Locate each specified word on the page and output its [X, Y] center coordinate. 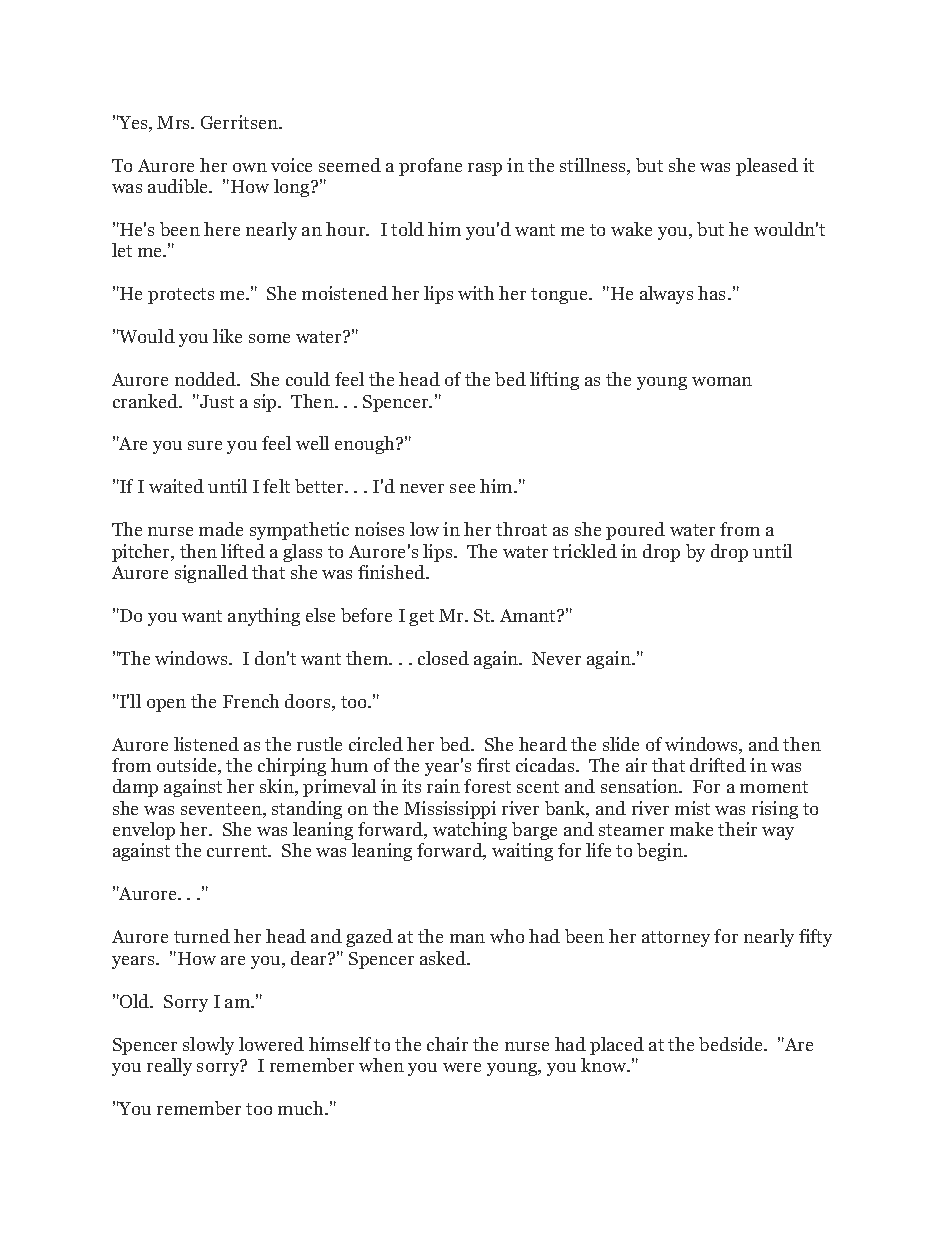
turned [202, 936]
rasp [485, 169]
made [221, 529]
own [250, 167]
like [227, 336]
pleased [767, 167]
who [507, 936]
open [166, 705]
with [476, 293]
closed [443, 658]
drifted [718, 765]
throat [521, 529]
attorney [676, 939]
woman [722, 381]
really [169, 1067]
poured [635, 531]
